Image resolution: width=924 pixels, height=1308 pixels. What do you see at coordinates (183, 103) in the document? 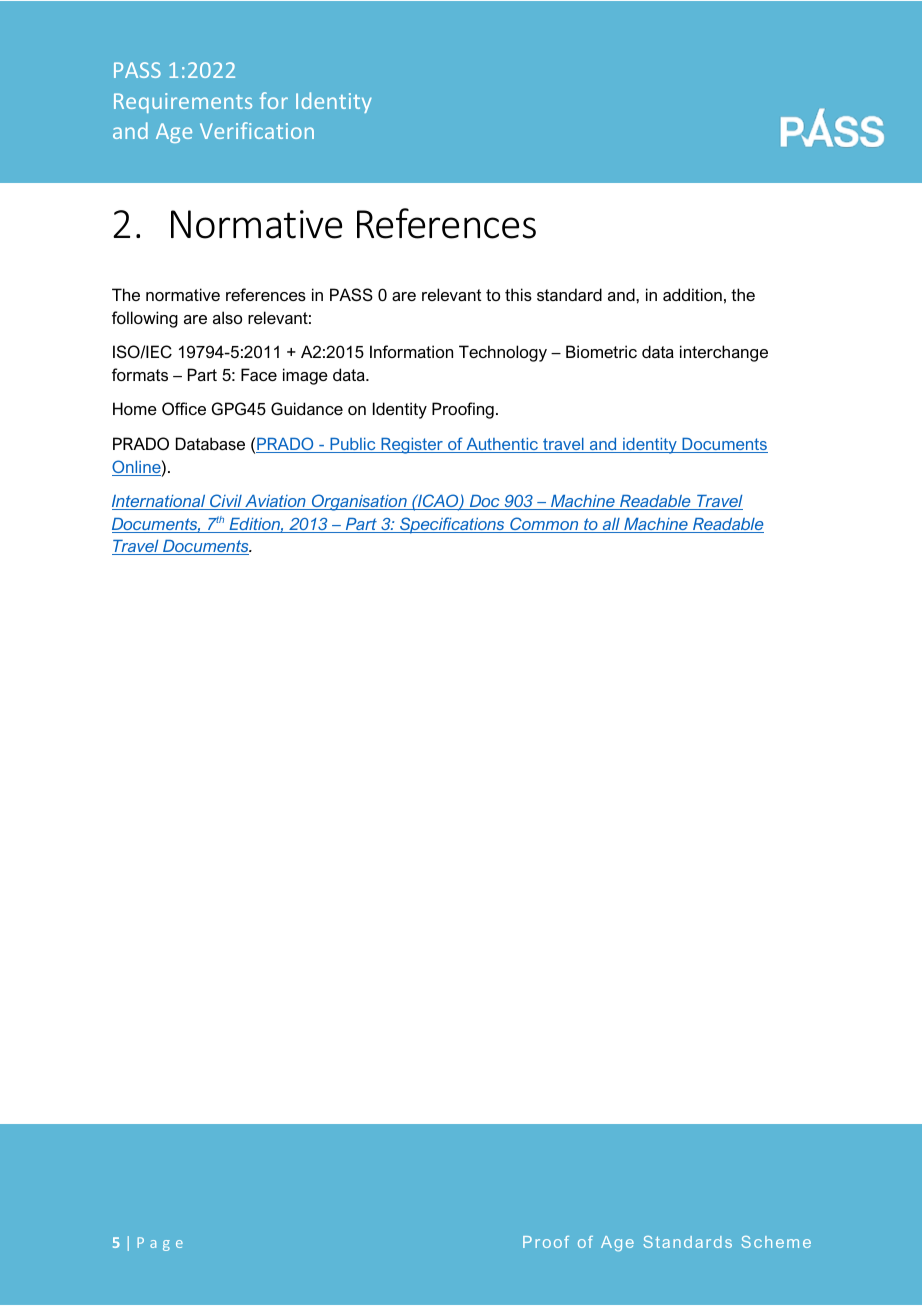
I see `Requirements` at bounding box center [183, 103].
